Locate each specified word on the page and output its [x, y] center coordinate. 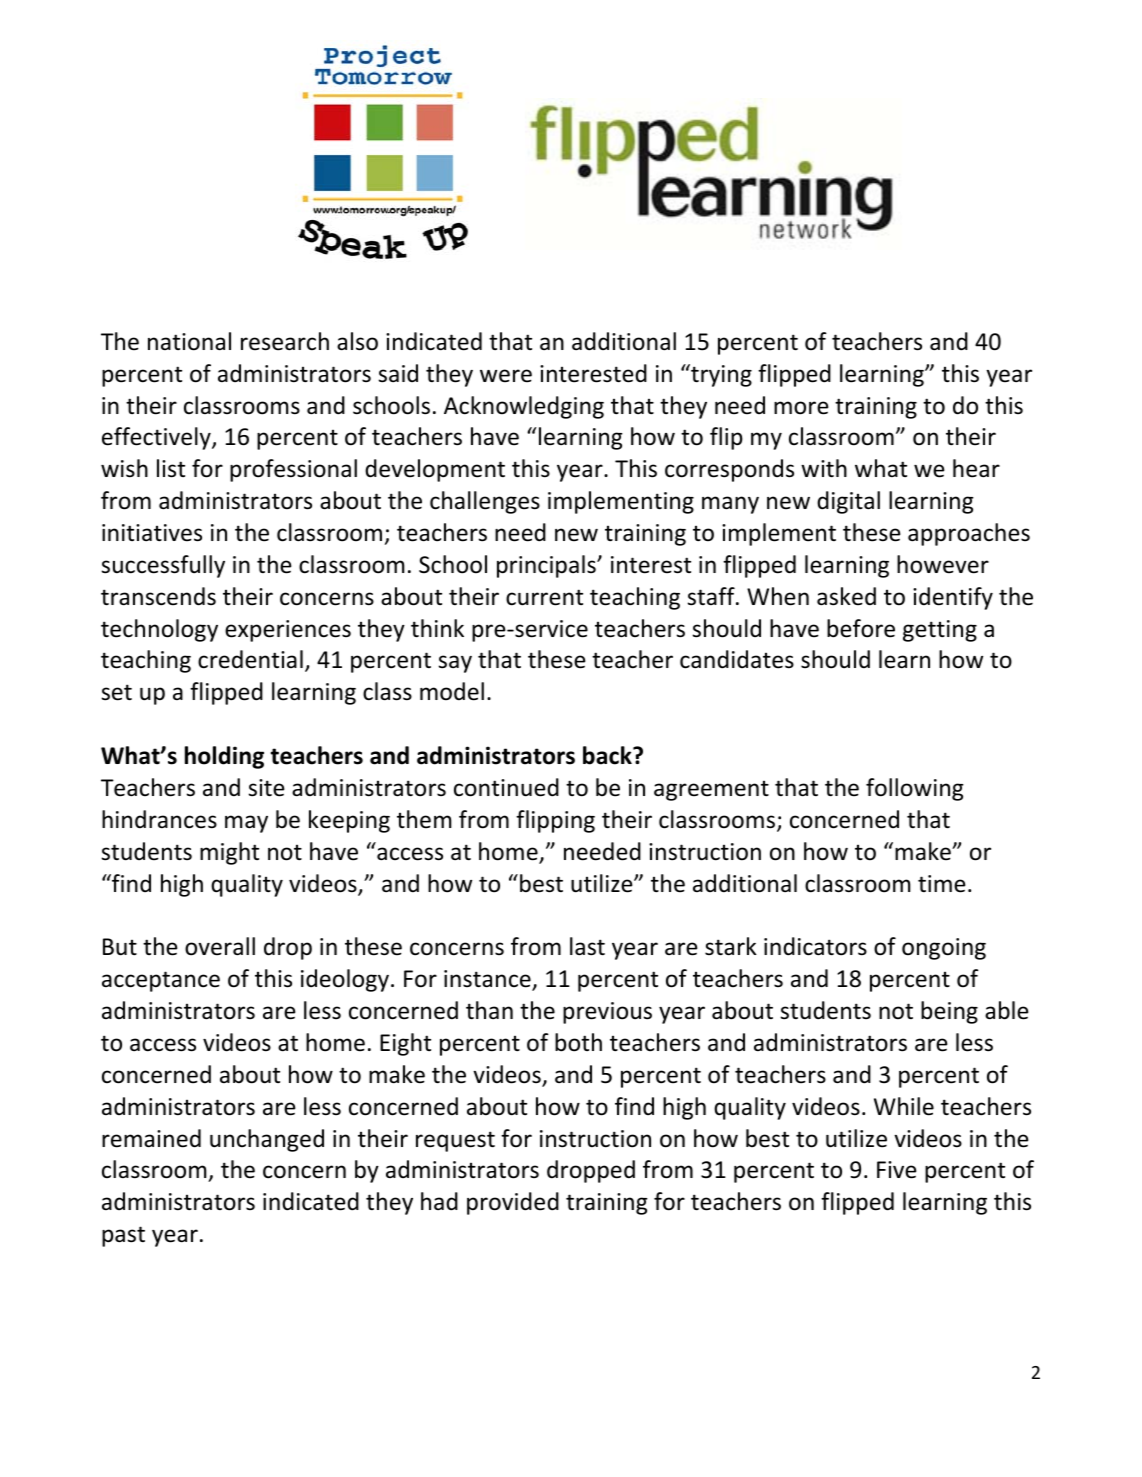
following [915, 789]
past [123, 1236]
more [801, 408]
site [266, 788]
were [506, 376]
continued [506, 787]
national [189, 341]
